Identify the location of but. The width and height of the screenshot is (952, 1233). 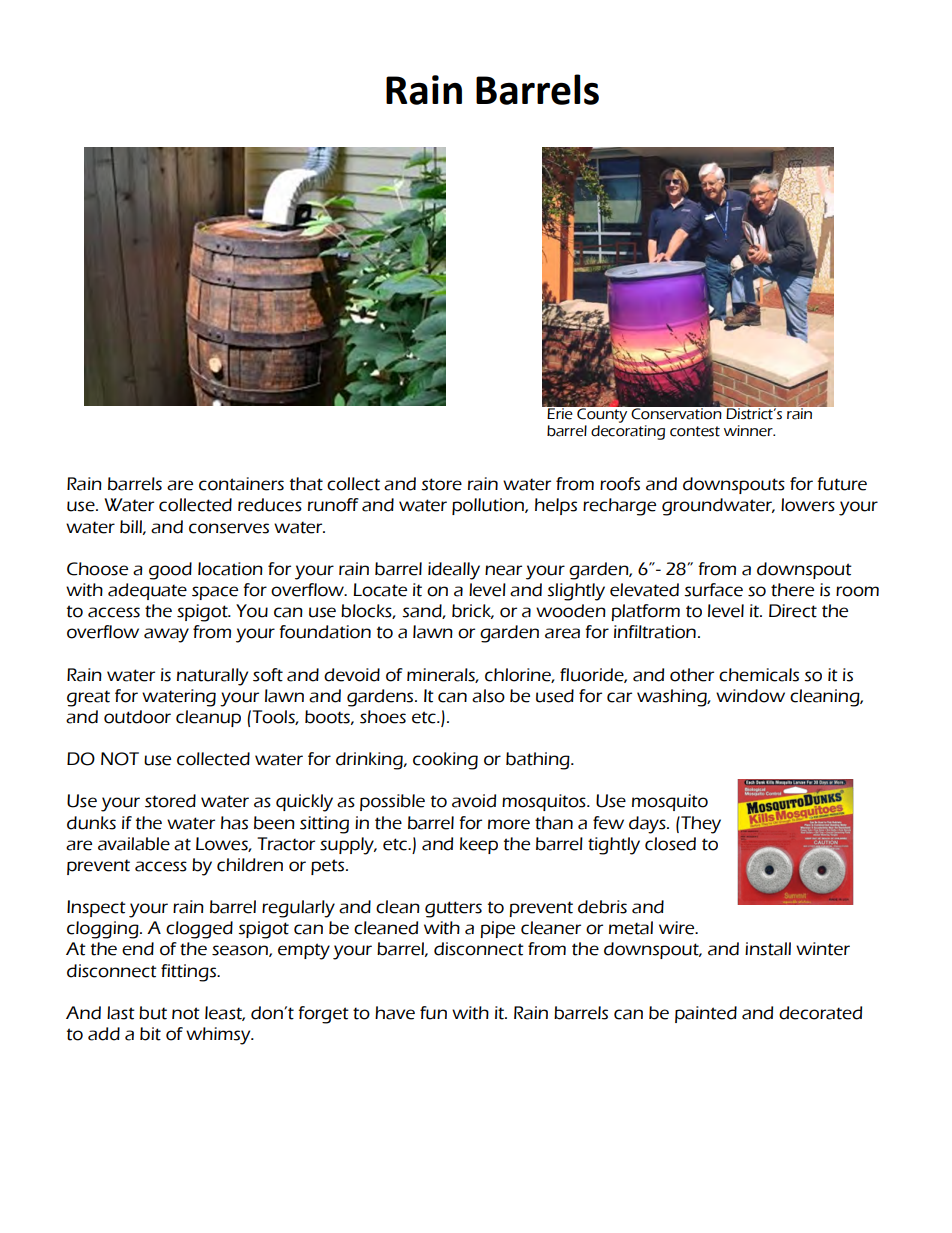
(153, 1013).
